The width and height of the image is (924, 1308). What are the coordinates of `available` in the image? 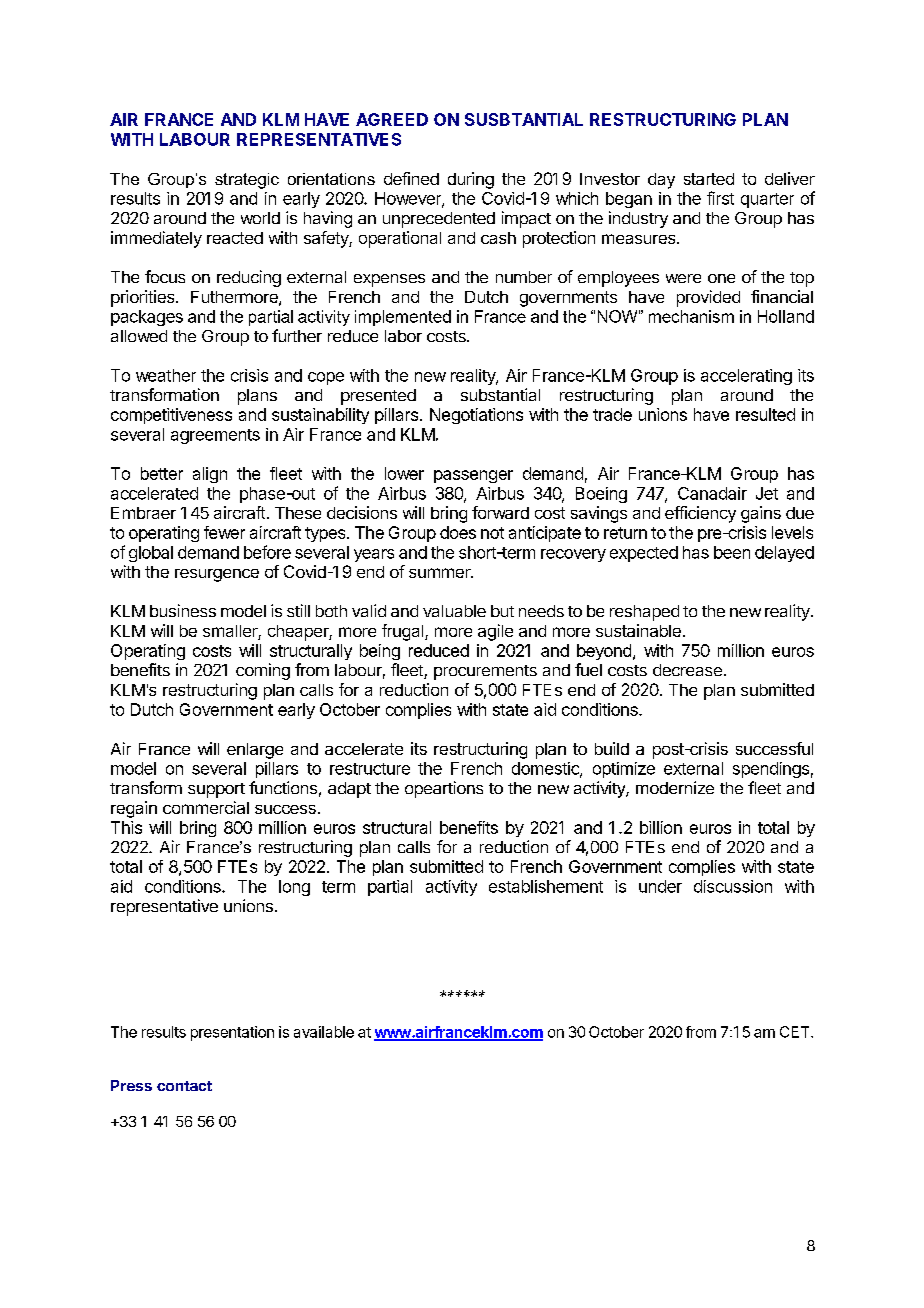 It's located at (324, 1032).
